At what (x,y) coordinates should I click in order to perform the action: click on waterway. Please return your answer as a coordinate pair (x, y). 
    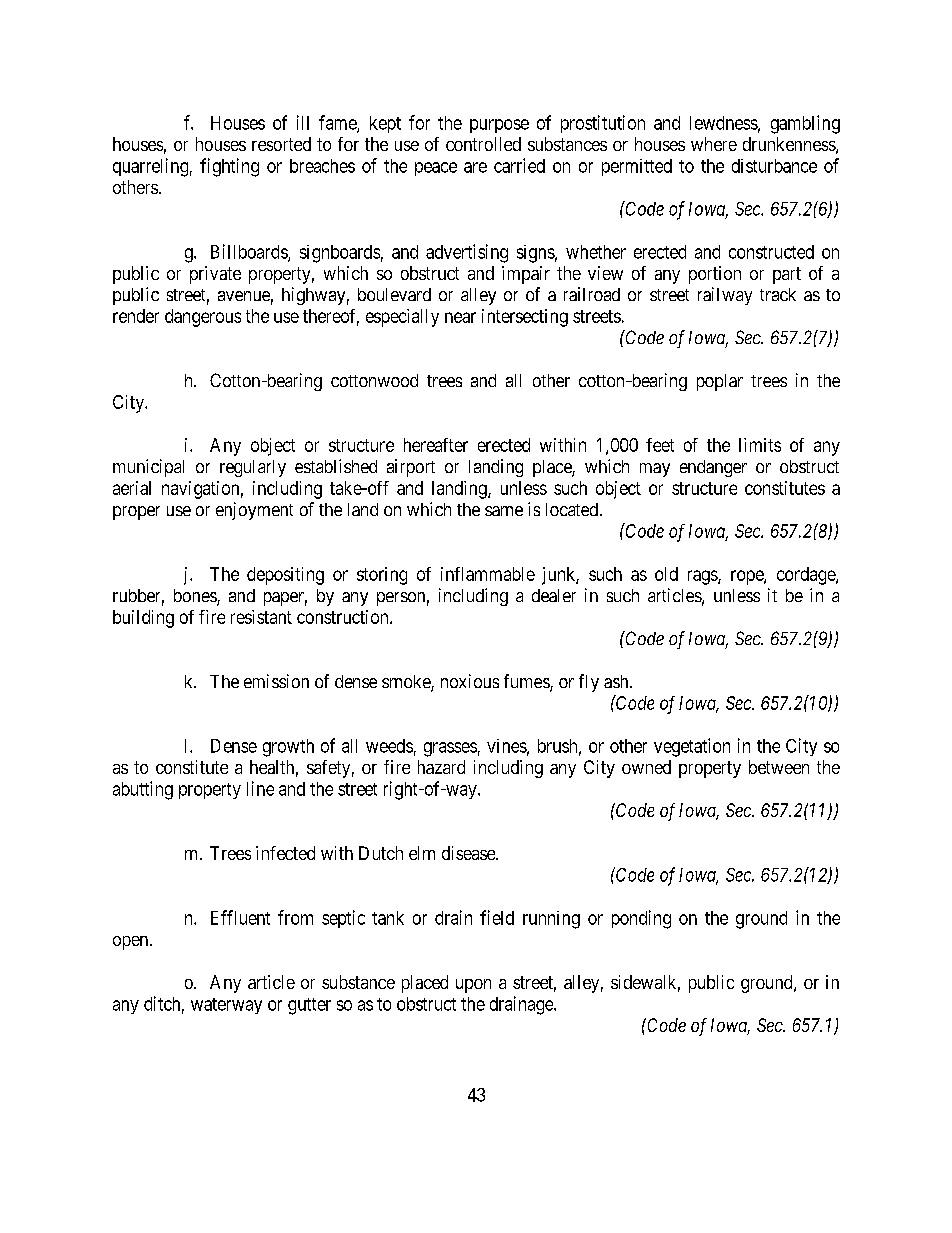
    Looking at the image, I should click on (226, 1006).
